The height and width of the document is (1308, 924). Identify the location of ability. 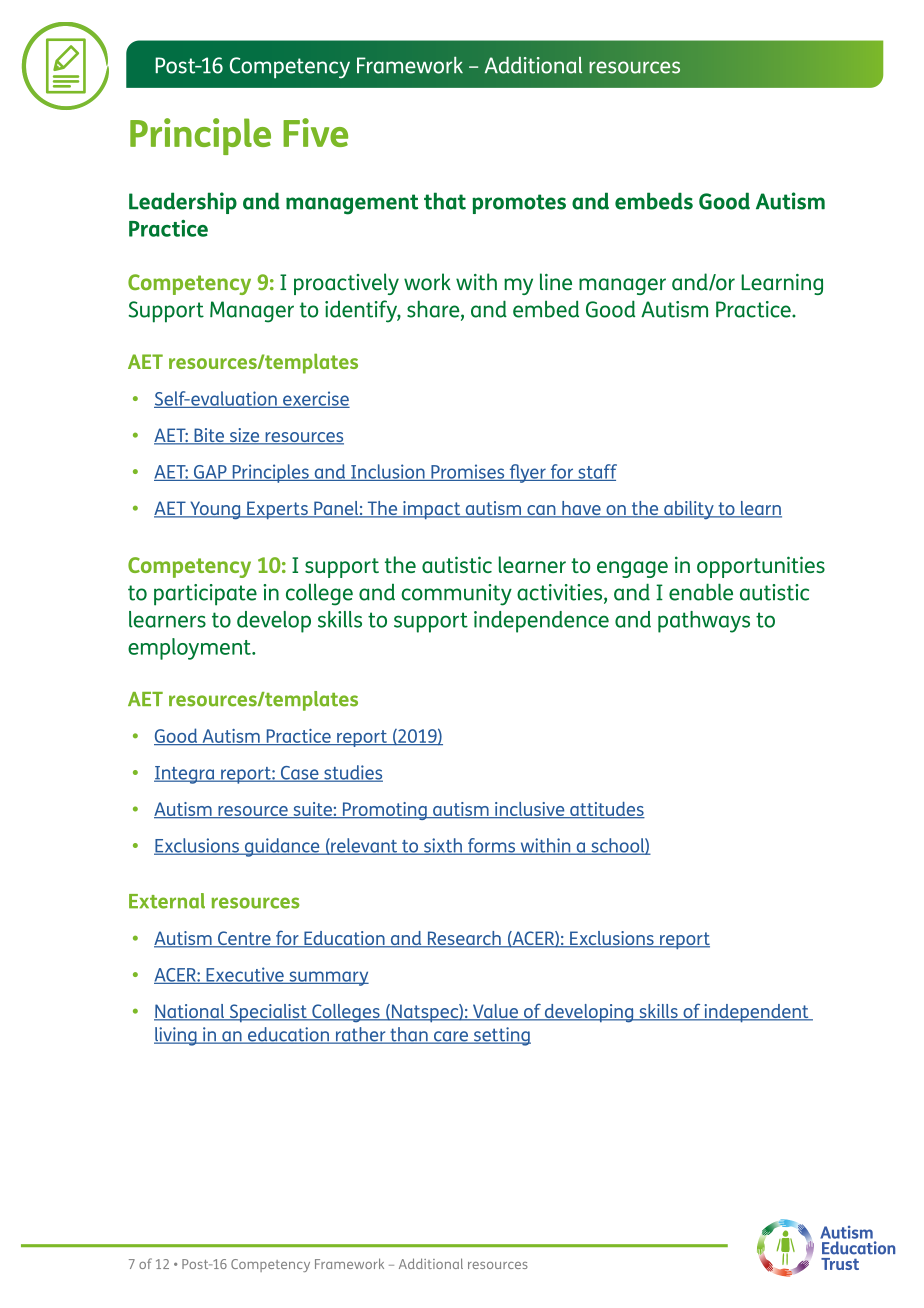
(689, 510).
